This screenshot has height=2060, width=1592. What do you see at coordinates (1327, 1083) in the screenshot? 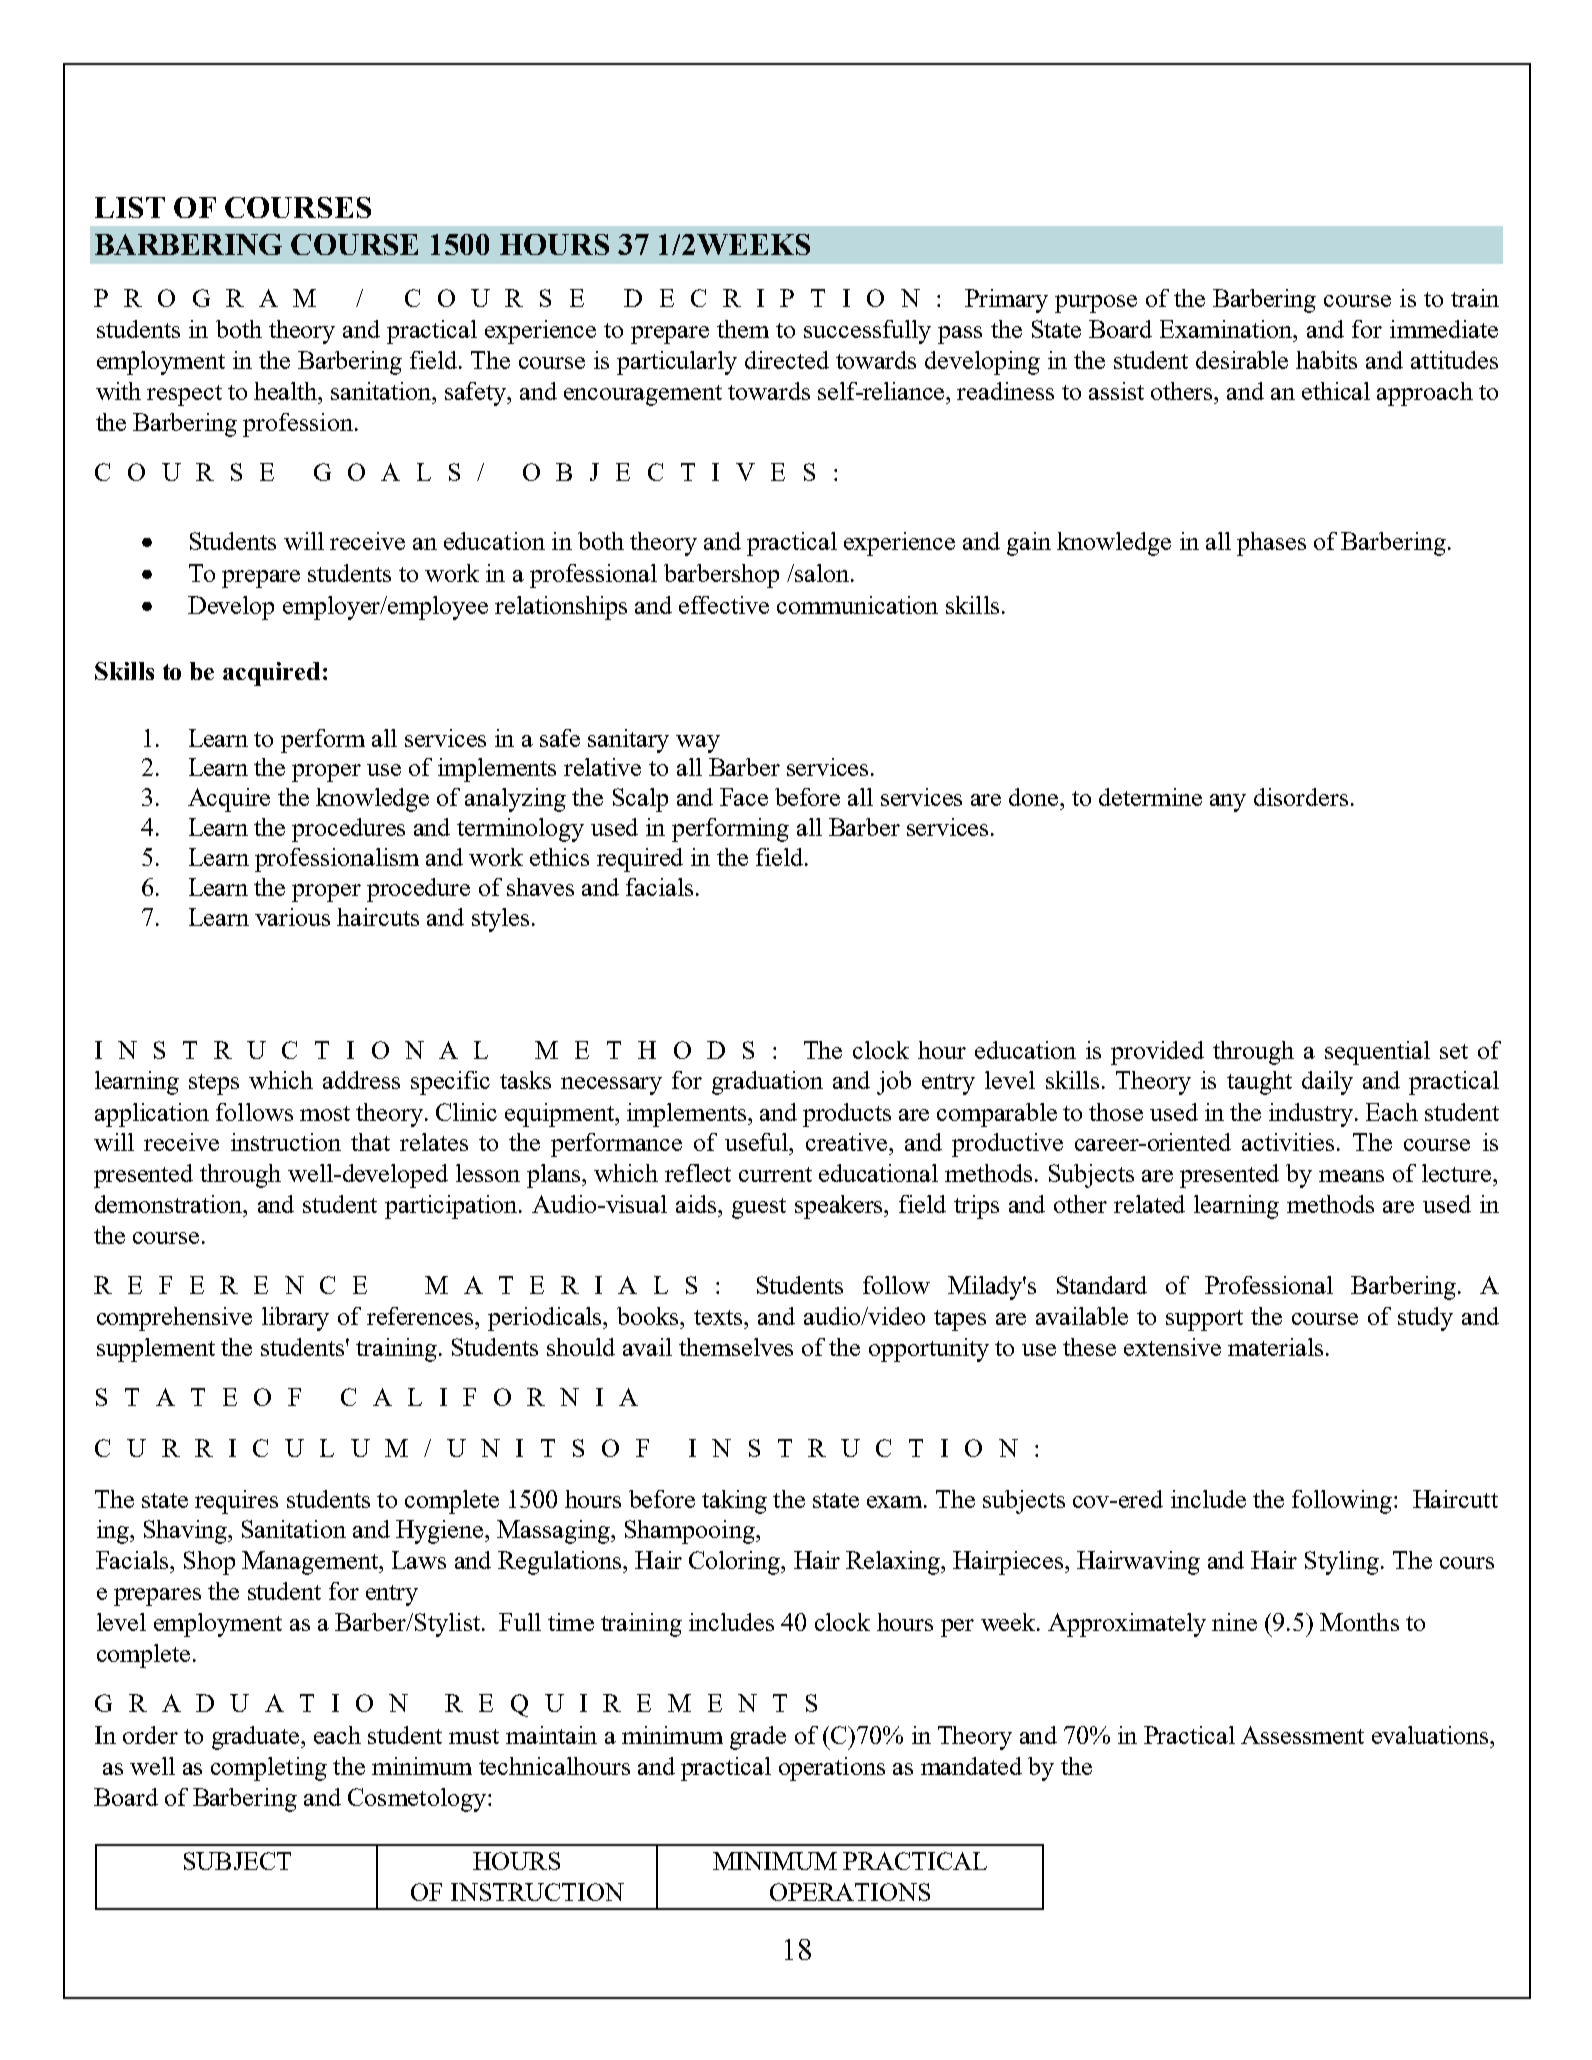
I see `daily` at bounding box center [1327, 1083].
